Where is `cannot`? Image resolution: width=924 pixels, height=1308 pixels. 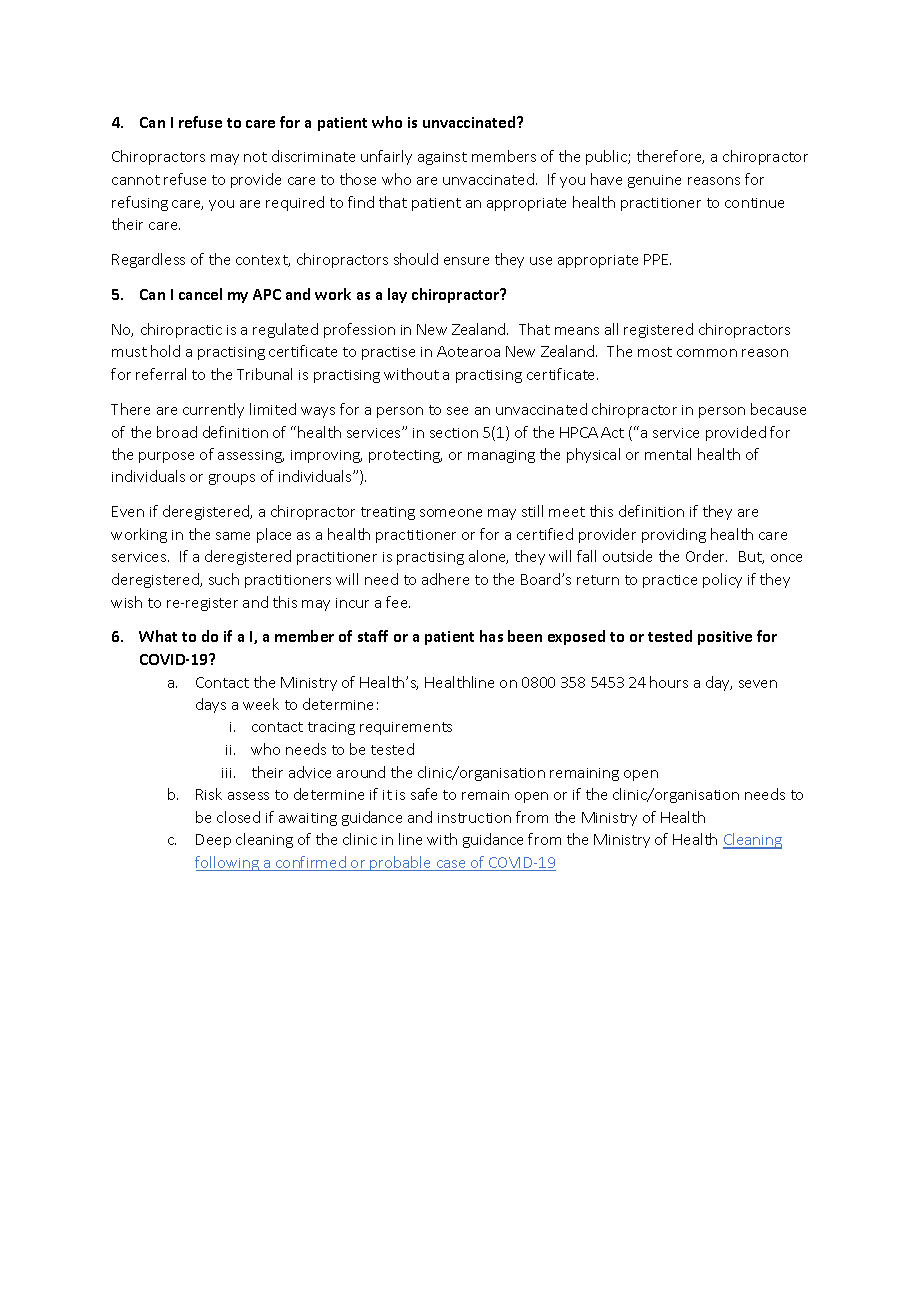 cannot is located at coordinates (136, 180).
